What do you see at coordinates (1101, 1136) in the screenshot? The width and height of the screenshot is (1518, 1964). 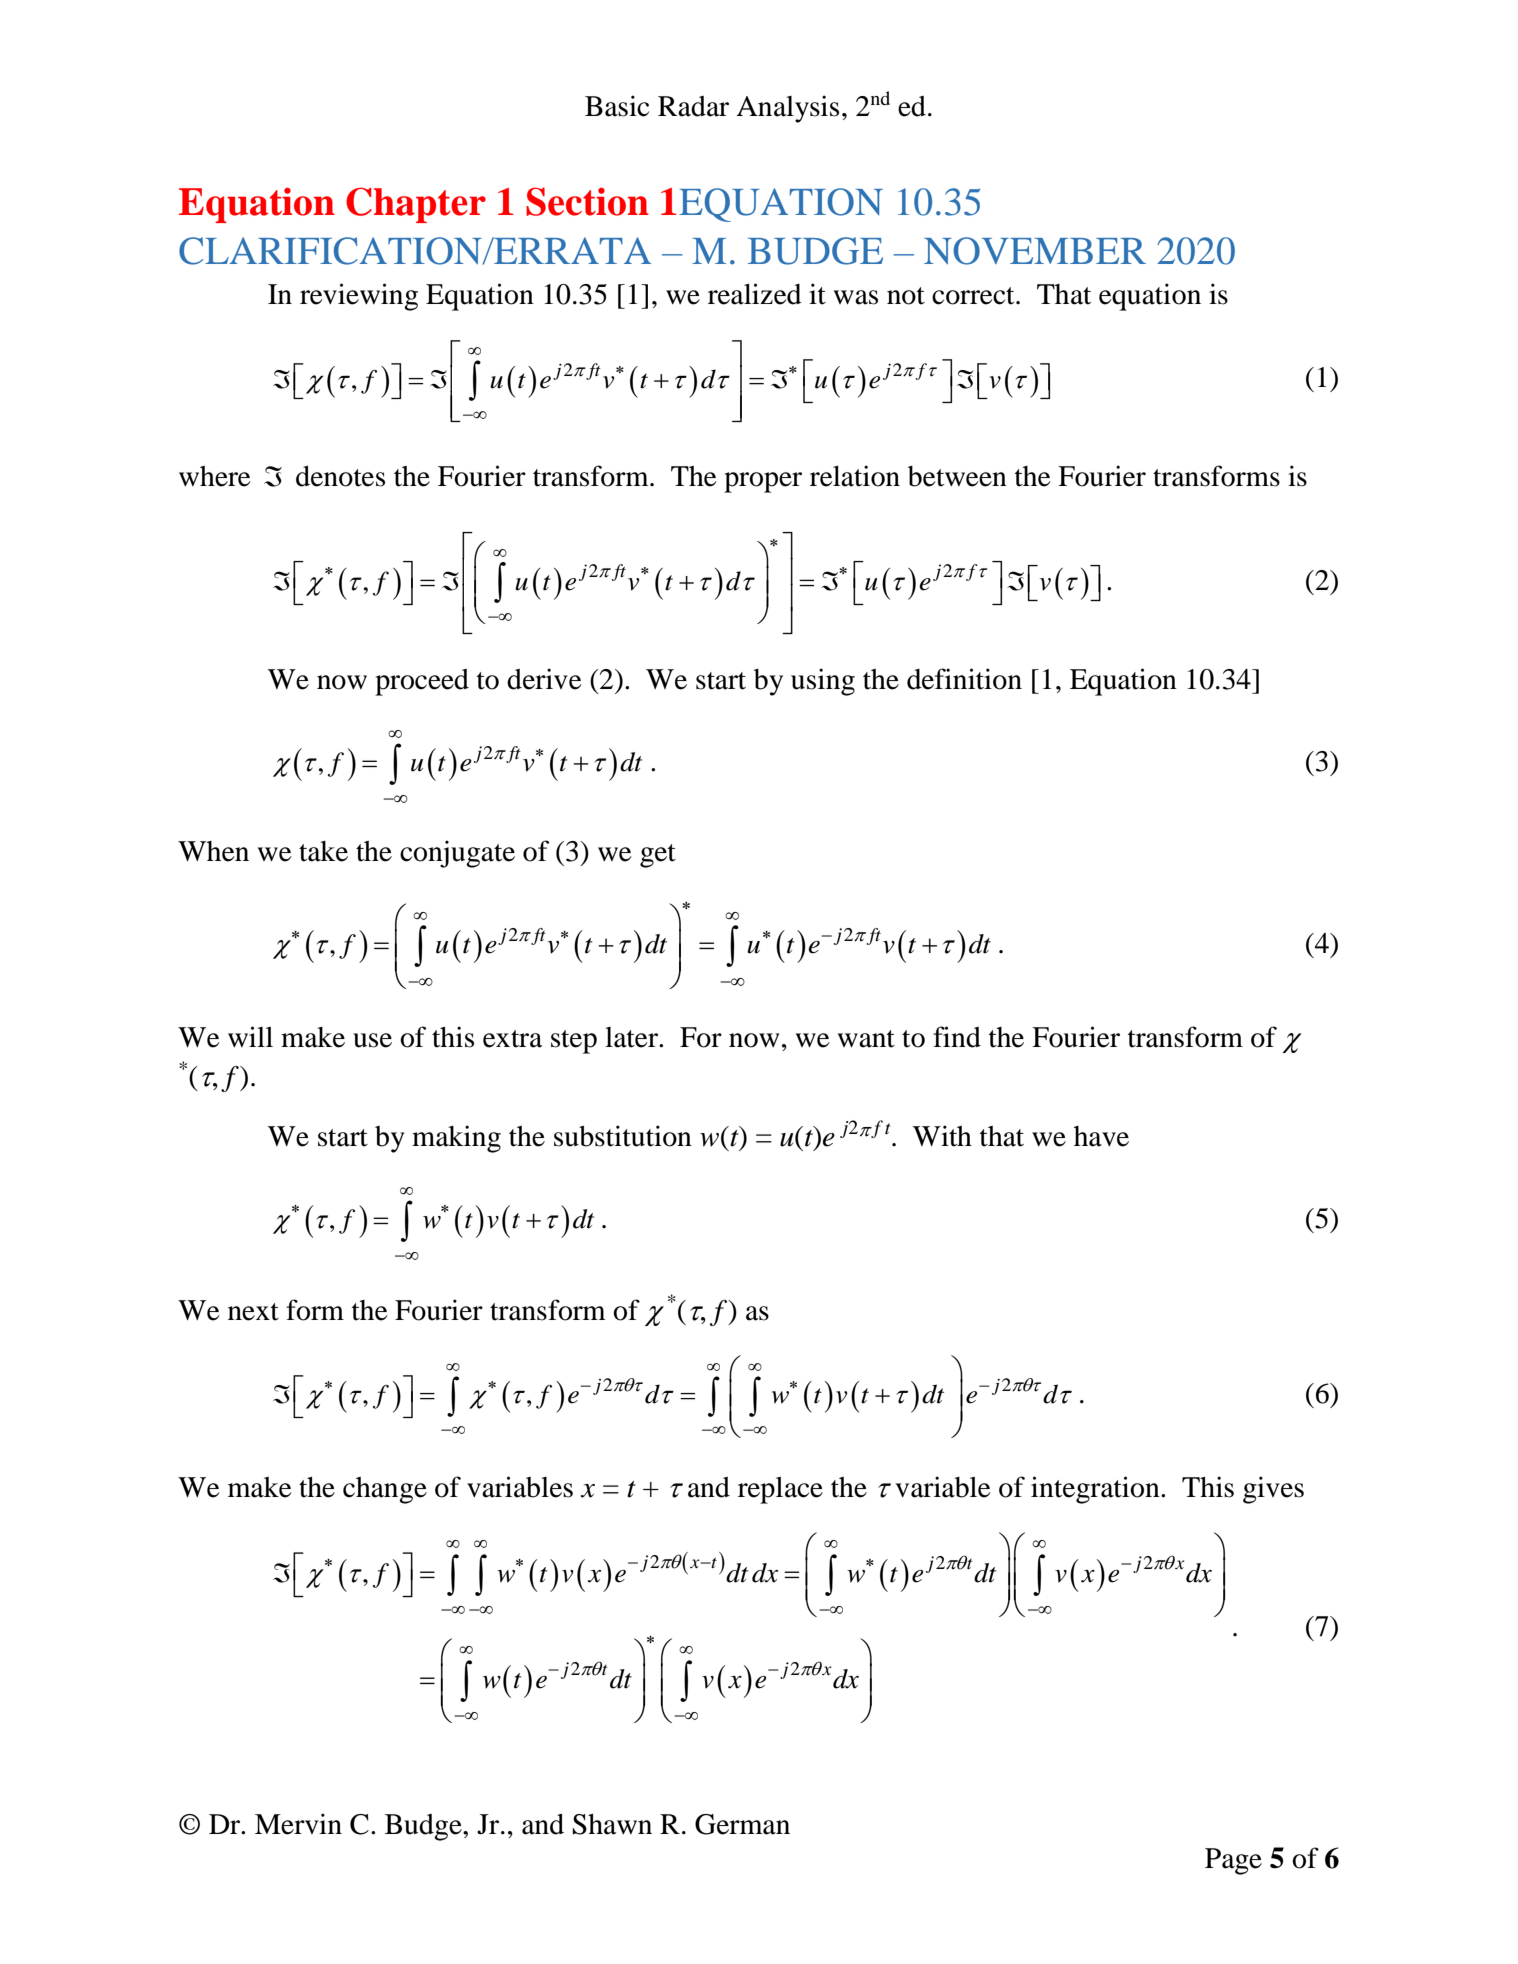 I see `have` at bounding box center [1101, 1136].
